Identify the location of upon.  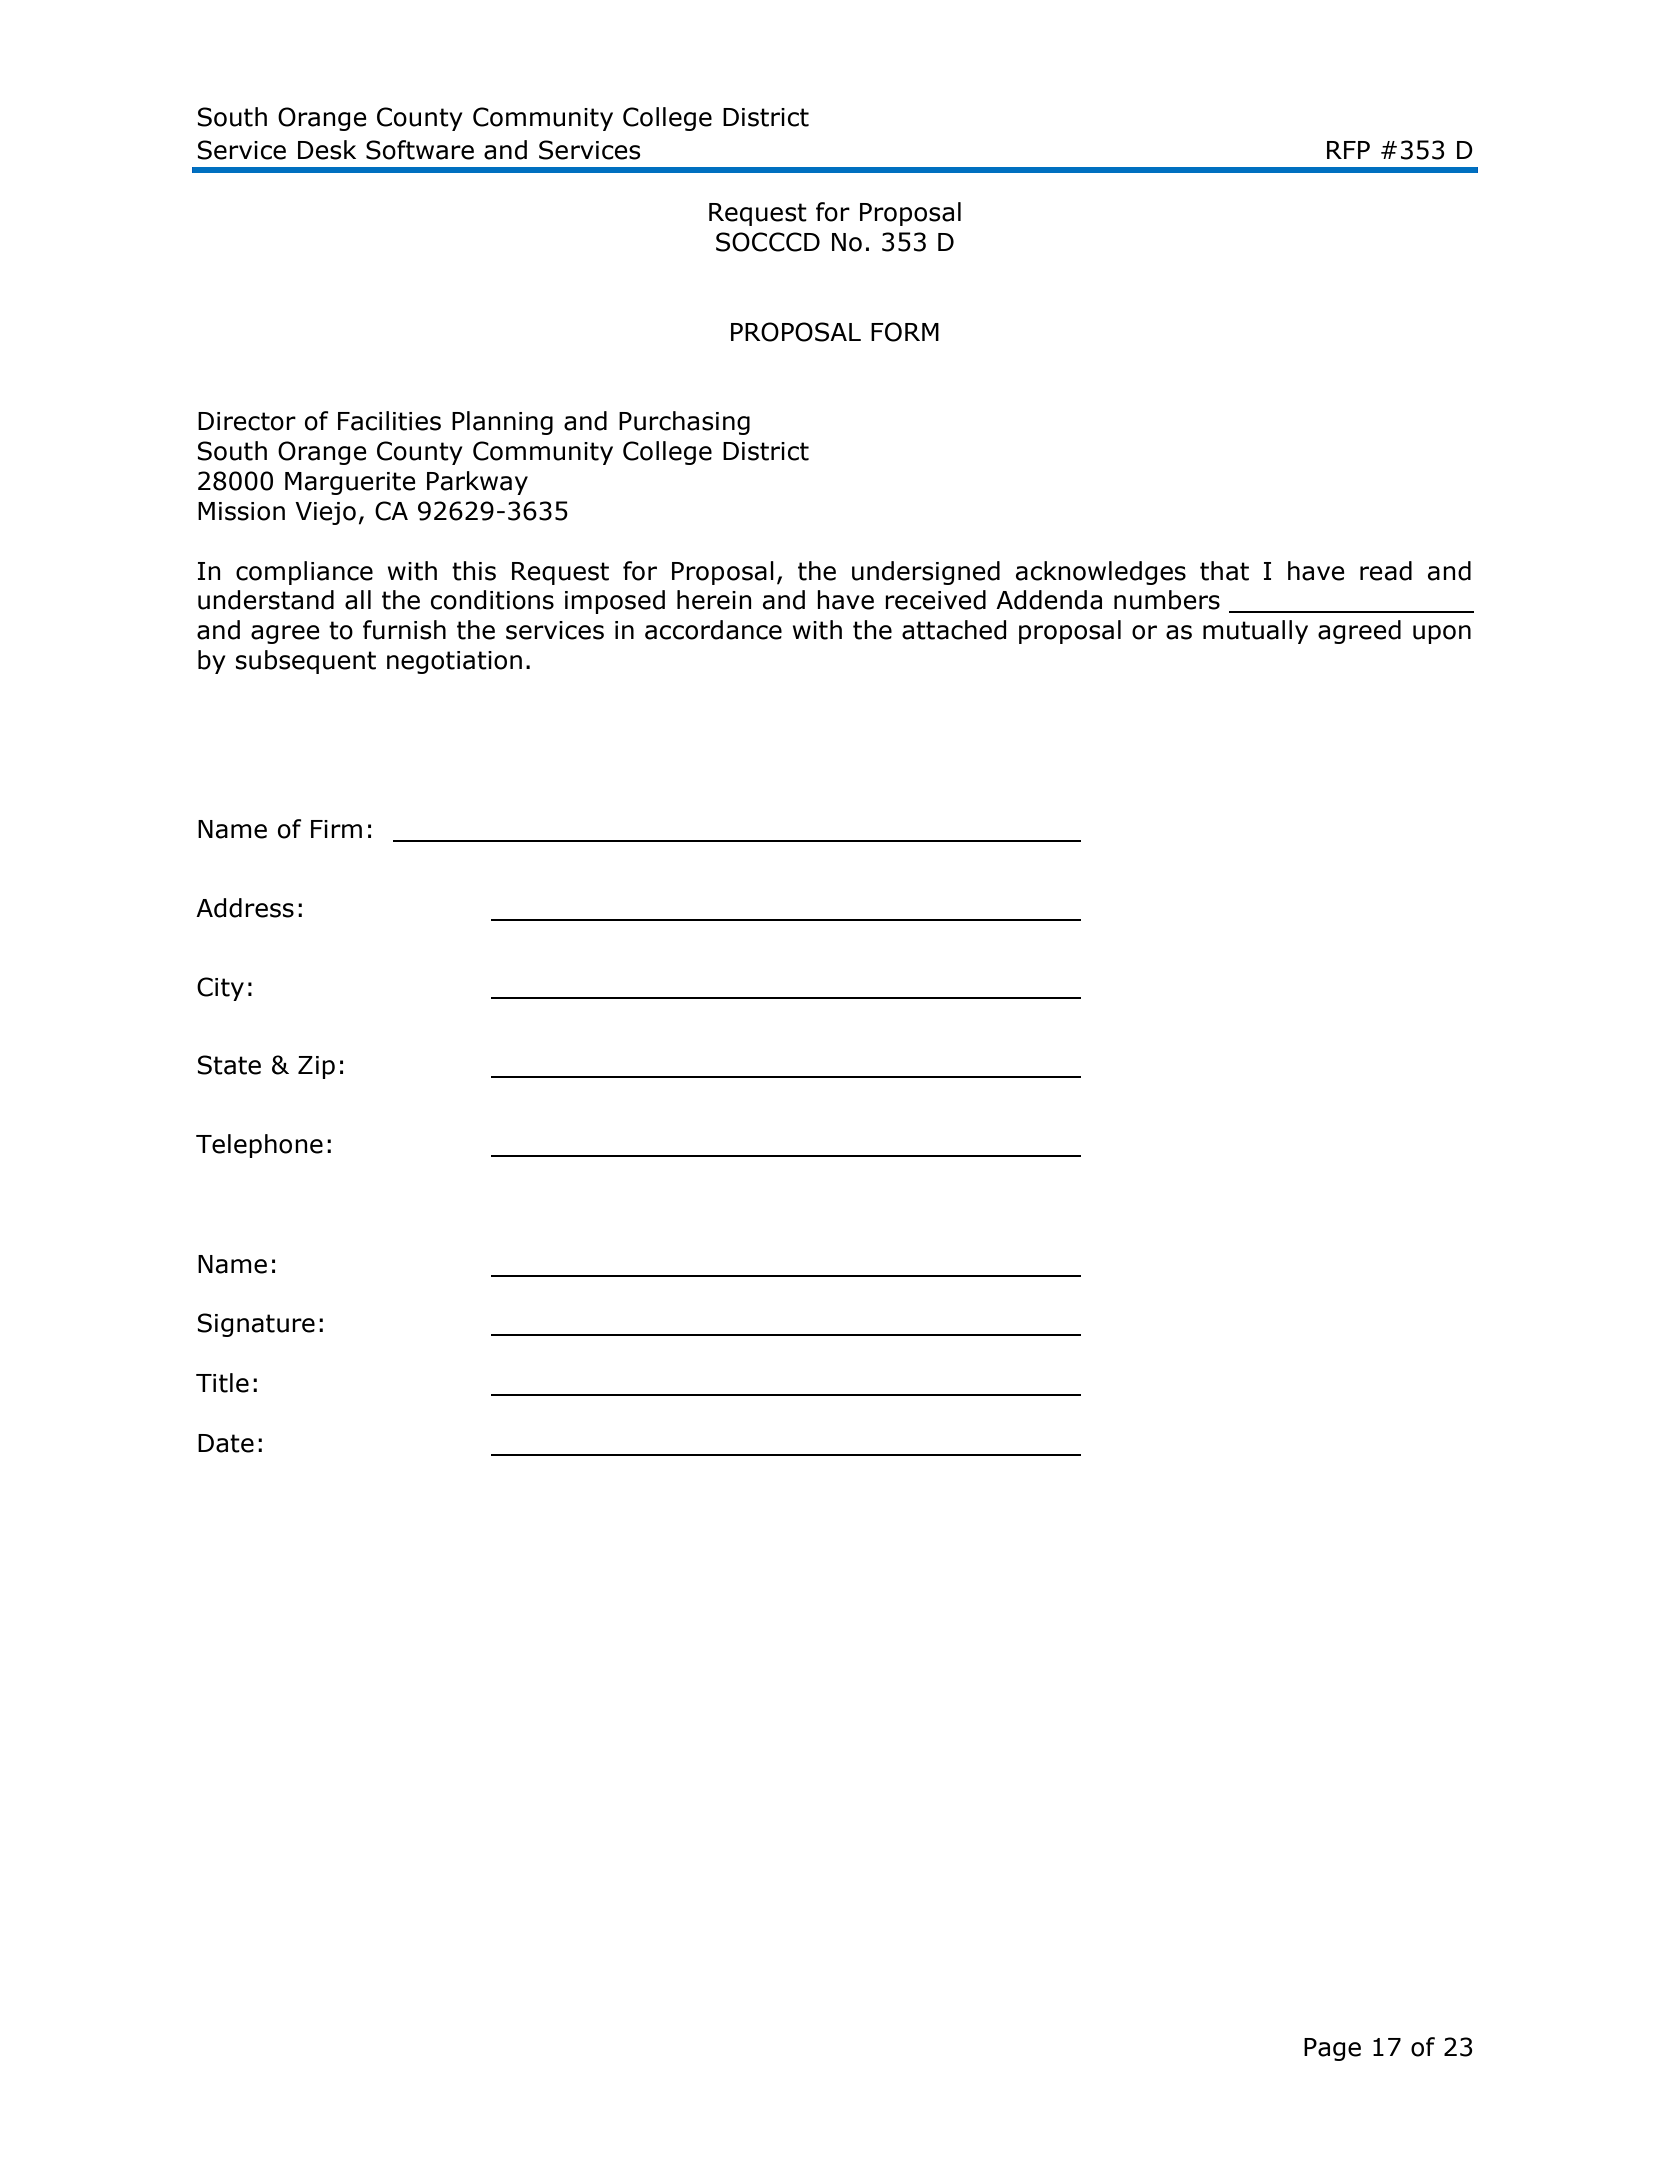
(1442, 634).
